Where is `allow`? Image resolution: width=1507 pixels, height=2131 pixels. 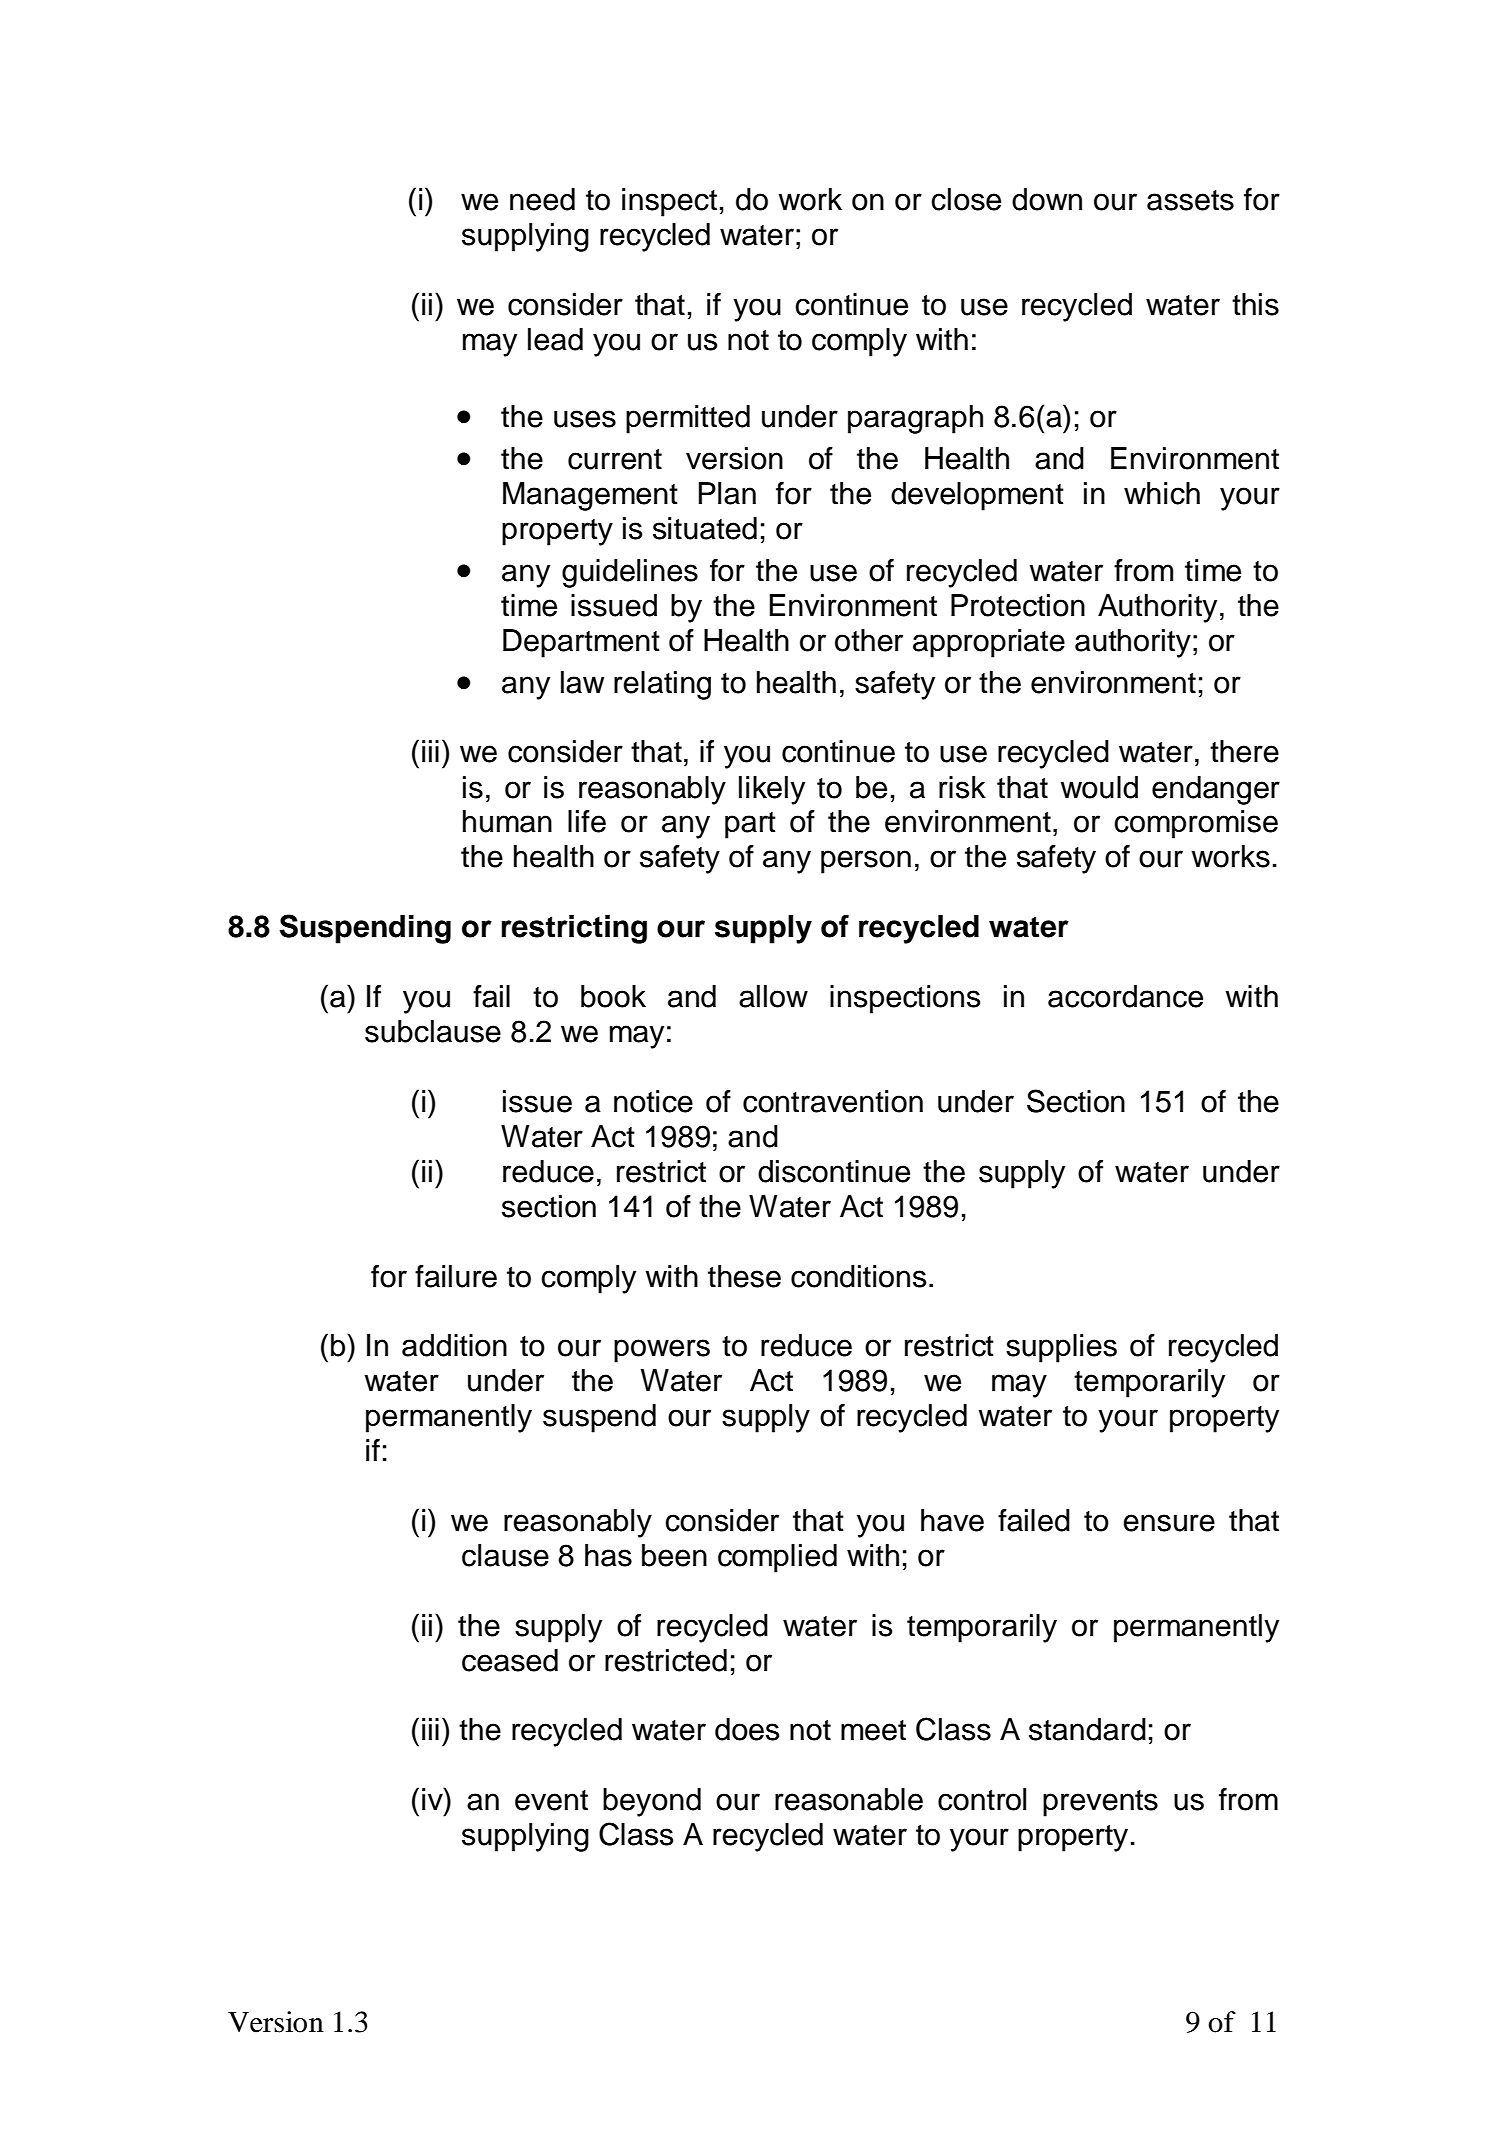 allow is located at coordinates (773, 996).
